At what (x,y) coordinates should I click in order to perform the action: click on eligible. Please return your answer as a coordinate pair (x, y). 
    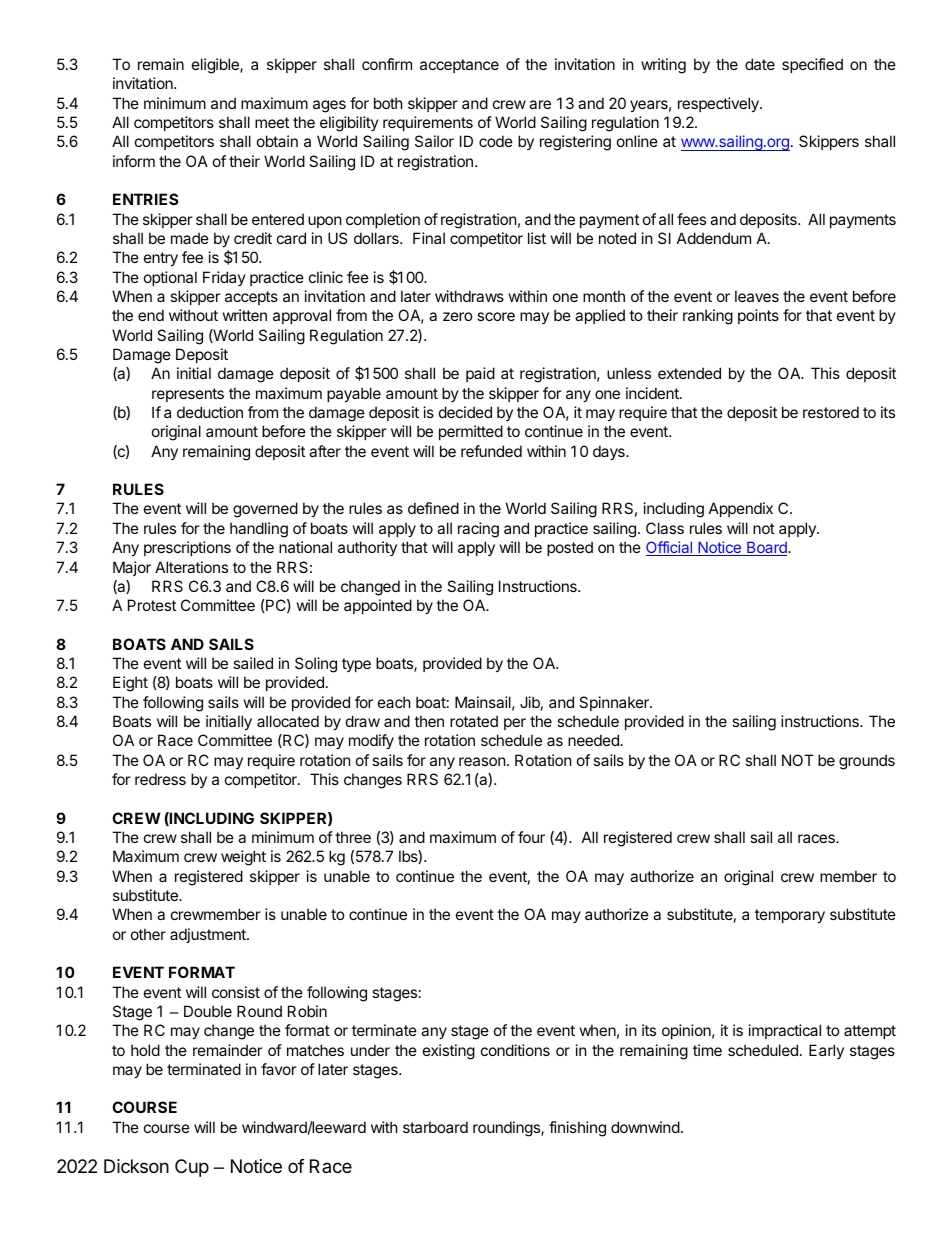
    Looking at the image, I should click on (216, 66).
